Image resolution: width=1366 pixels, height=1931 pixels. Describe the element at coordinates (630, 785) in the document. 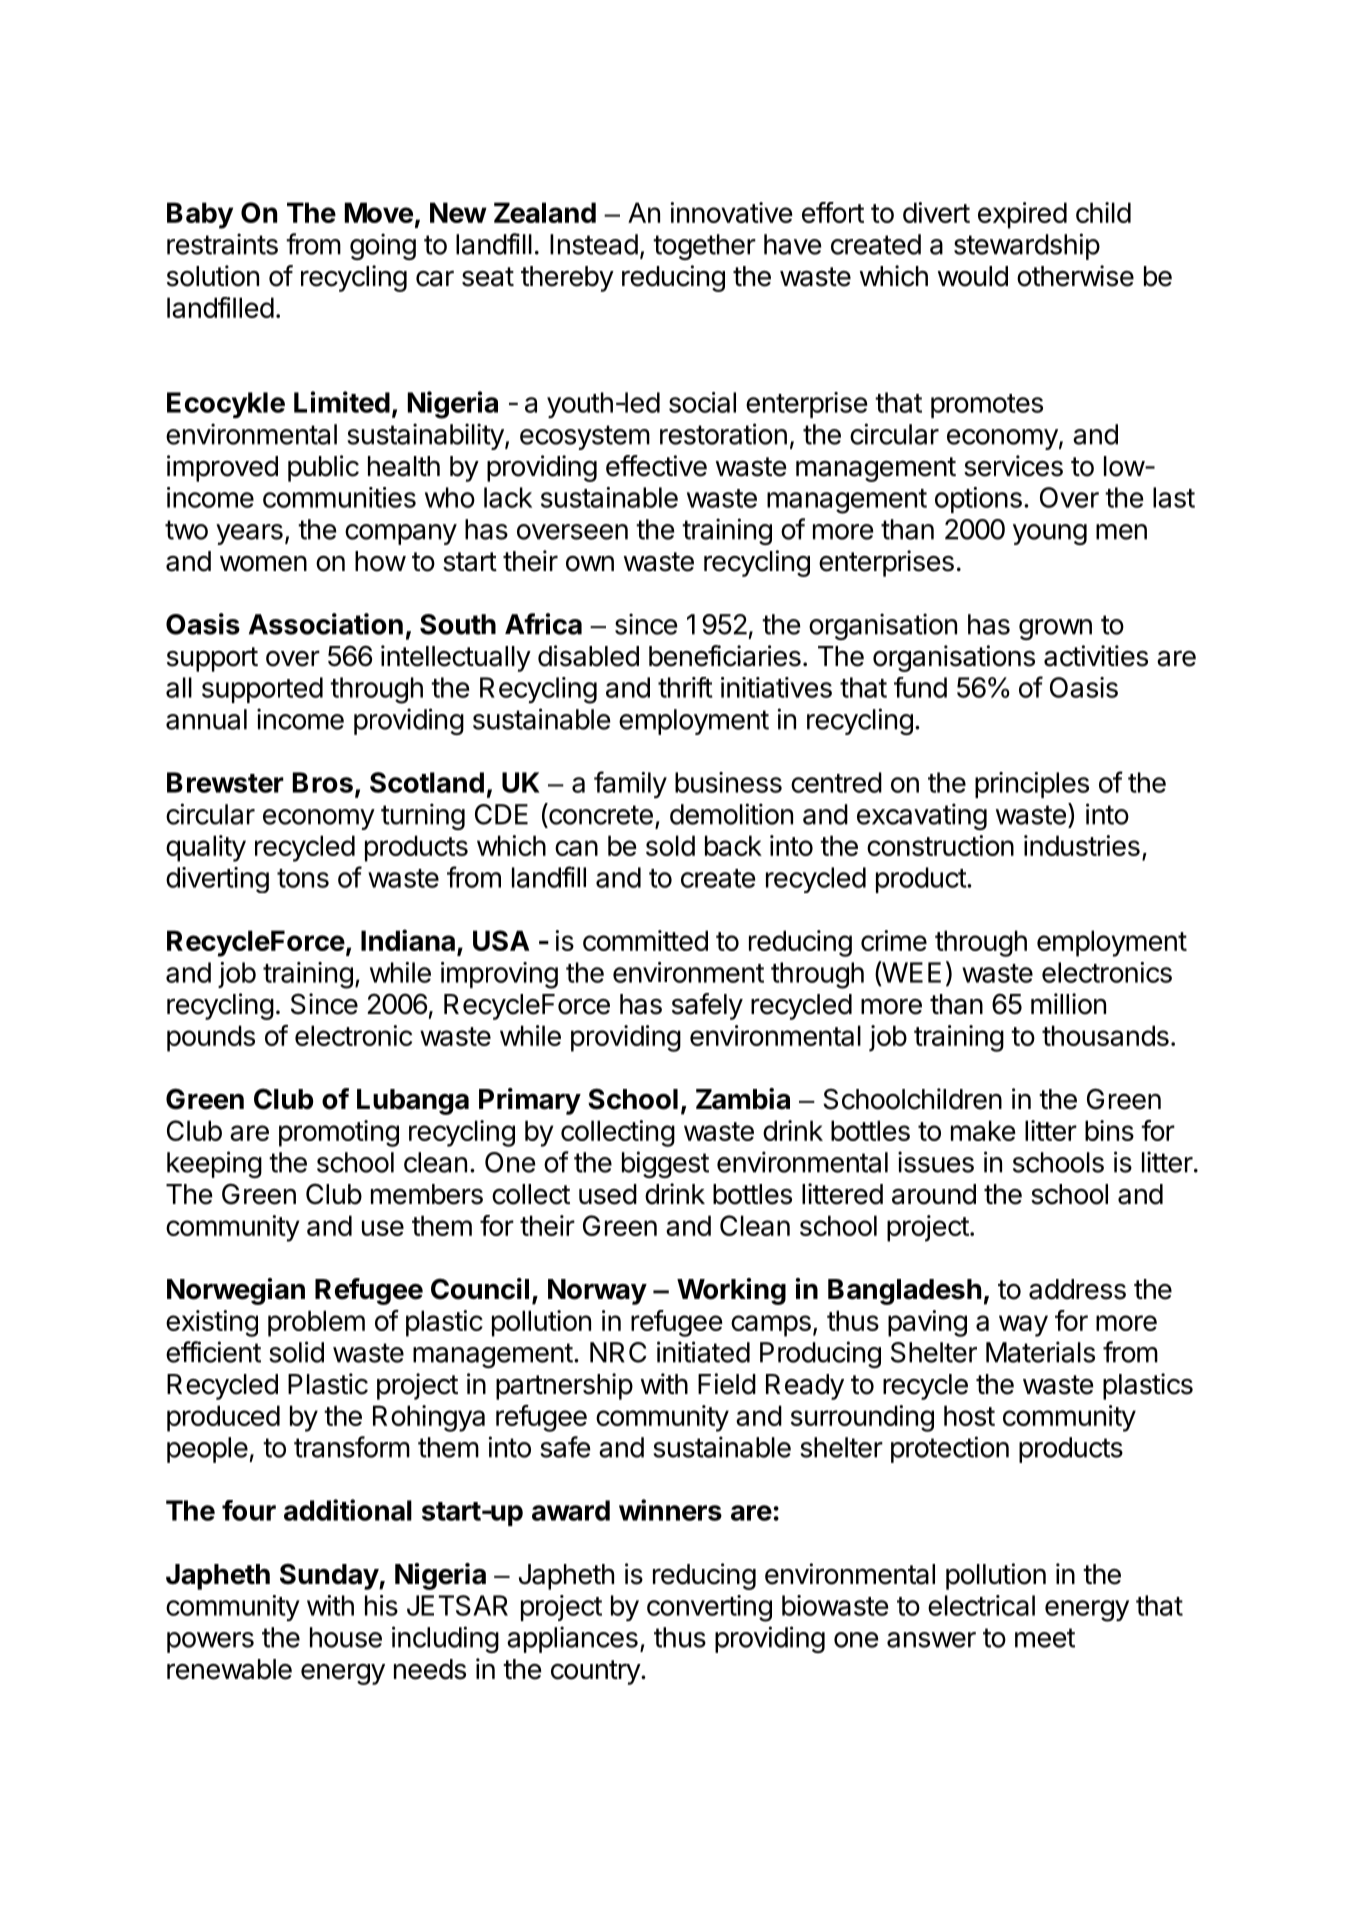

I see `family` at that location.
